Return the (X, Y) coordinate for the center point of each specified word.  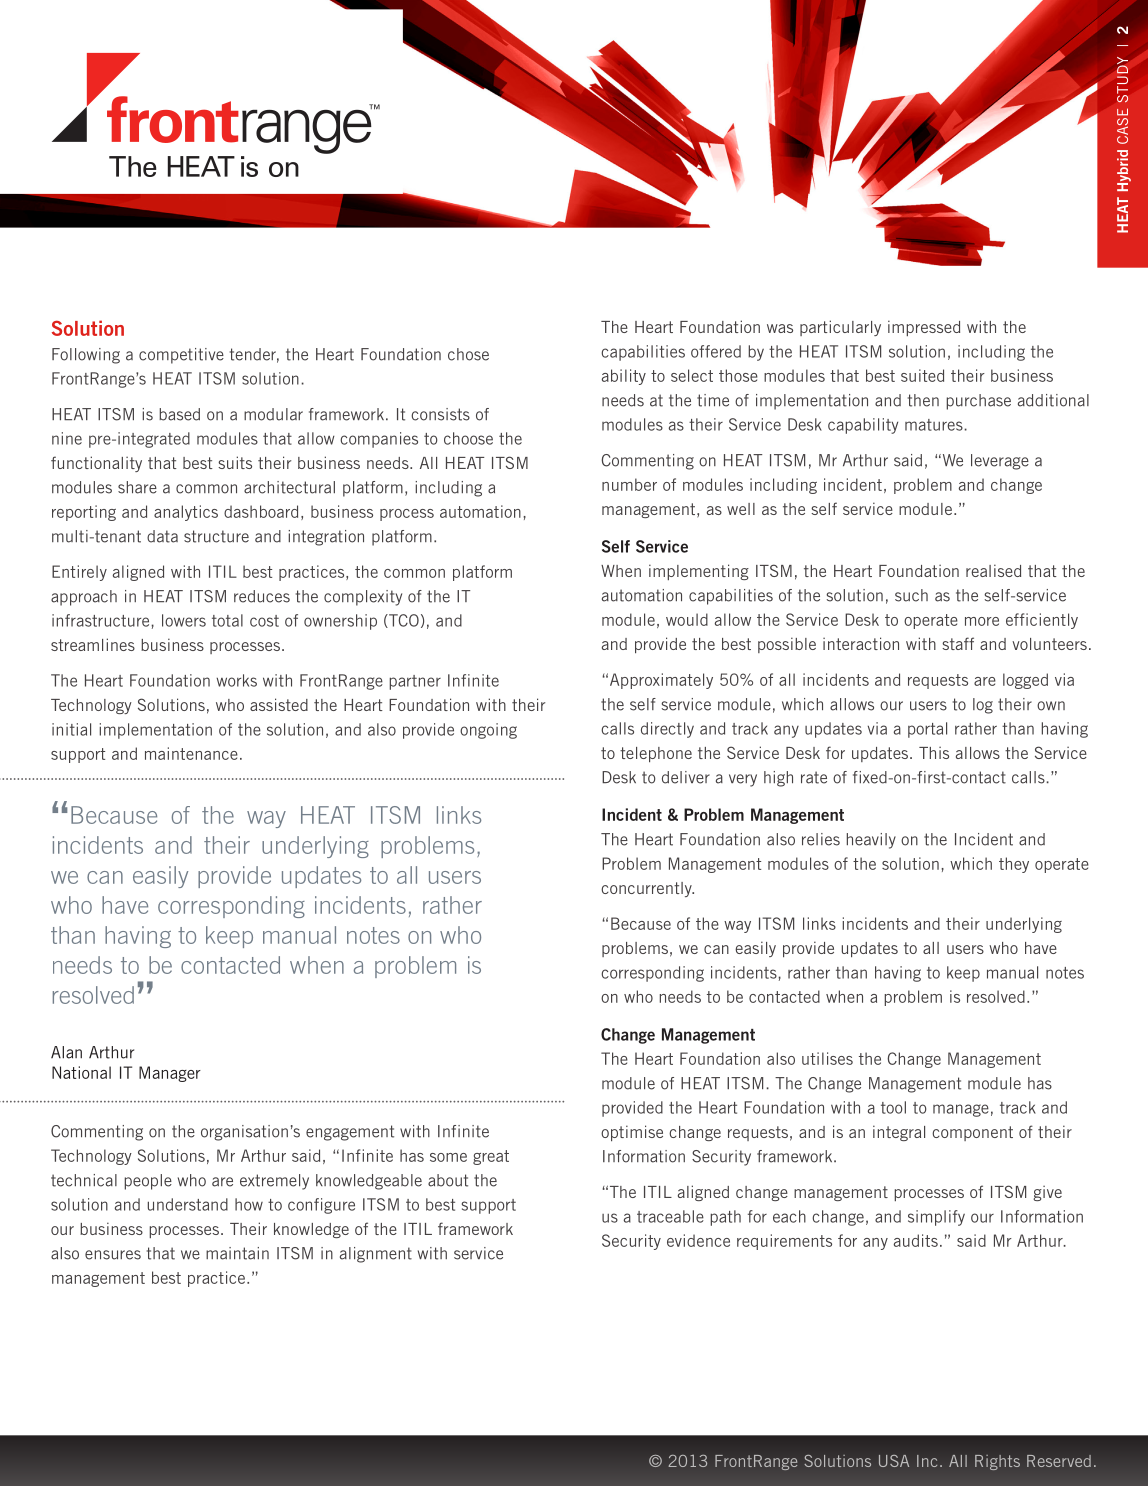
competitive (181, 356)
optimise (632, 1133)
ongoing (488, 731)
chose (468, 354)
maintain (237, 1253)
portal (927, 730)
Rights (997, 1462)
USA (894, 1461)
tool (893, 1107)
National (81, 1072)
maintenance (191, 753)
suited (922, 375)
